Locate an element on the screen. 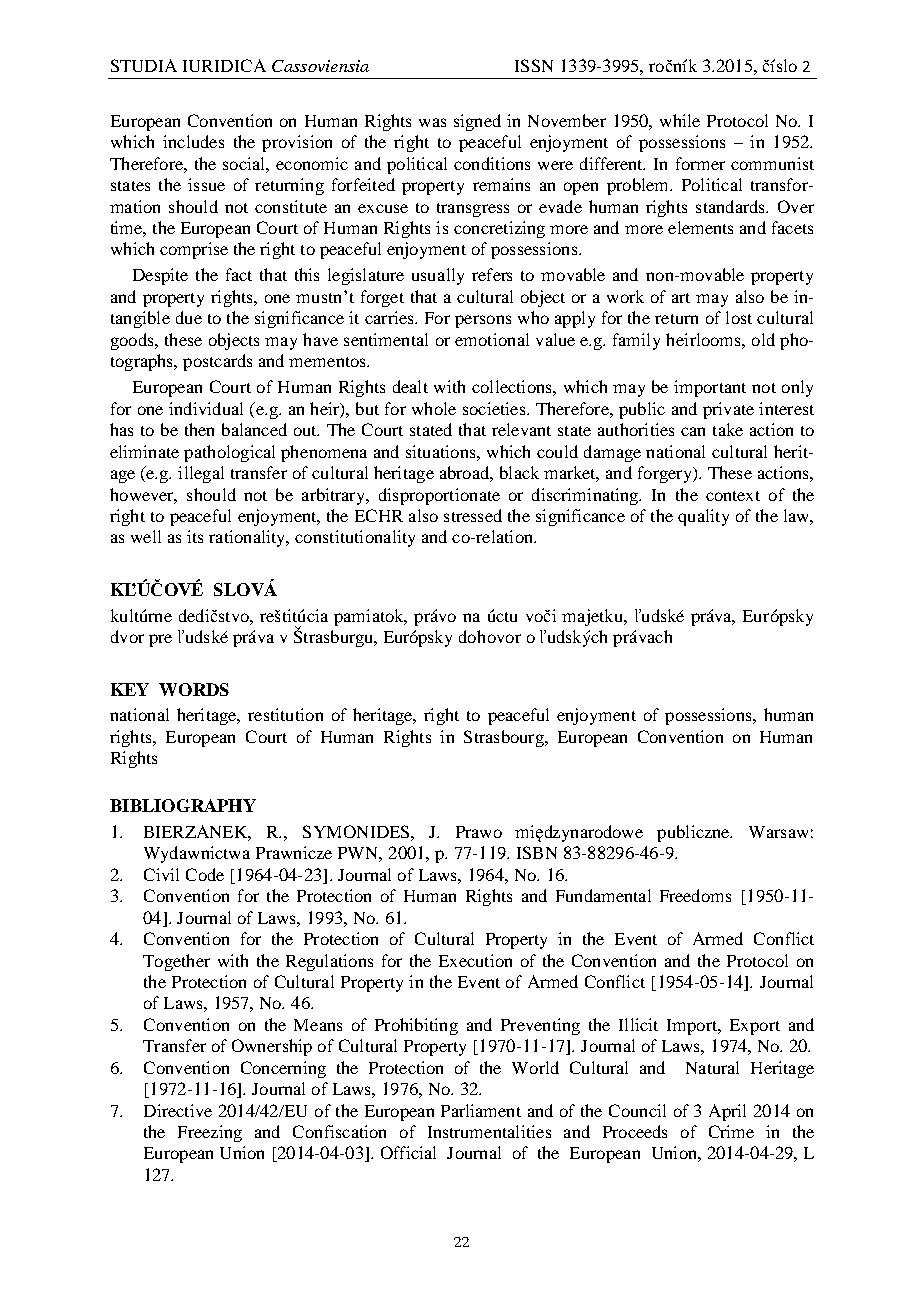 Image resolution: width=924 pixels, height=1308 pixels. Freezing is located at coordinates (210, 1133).
